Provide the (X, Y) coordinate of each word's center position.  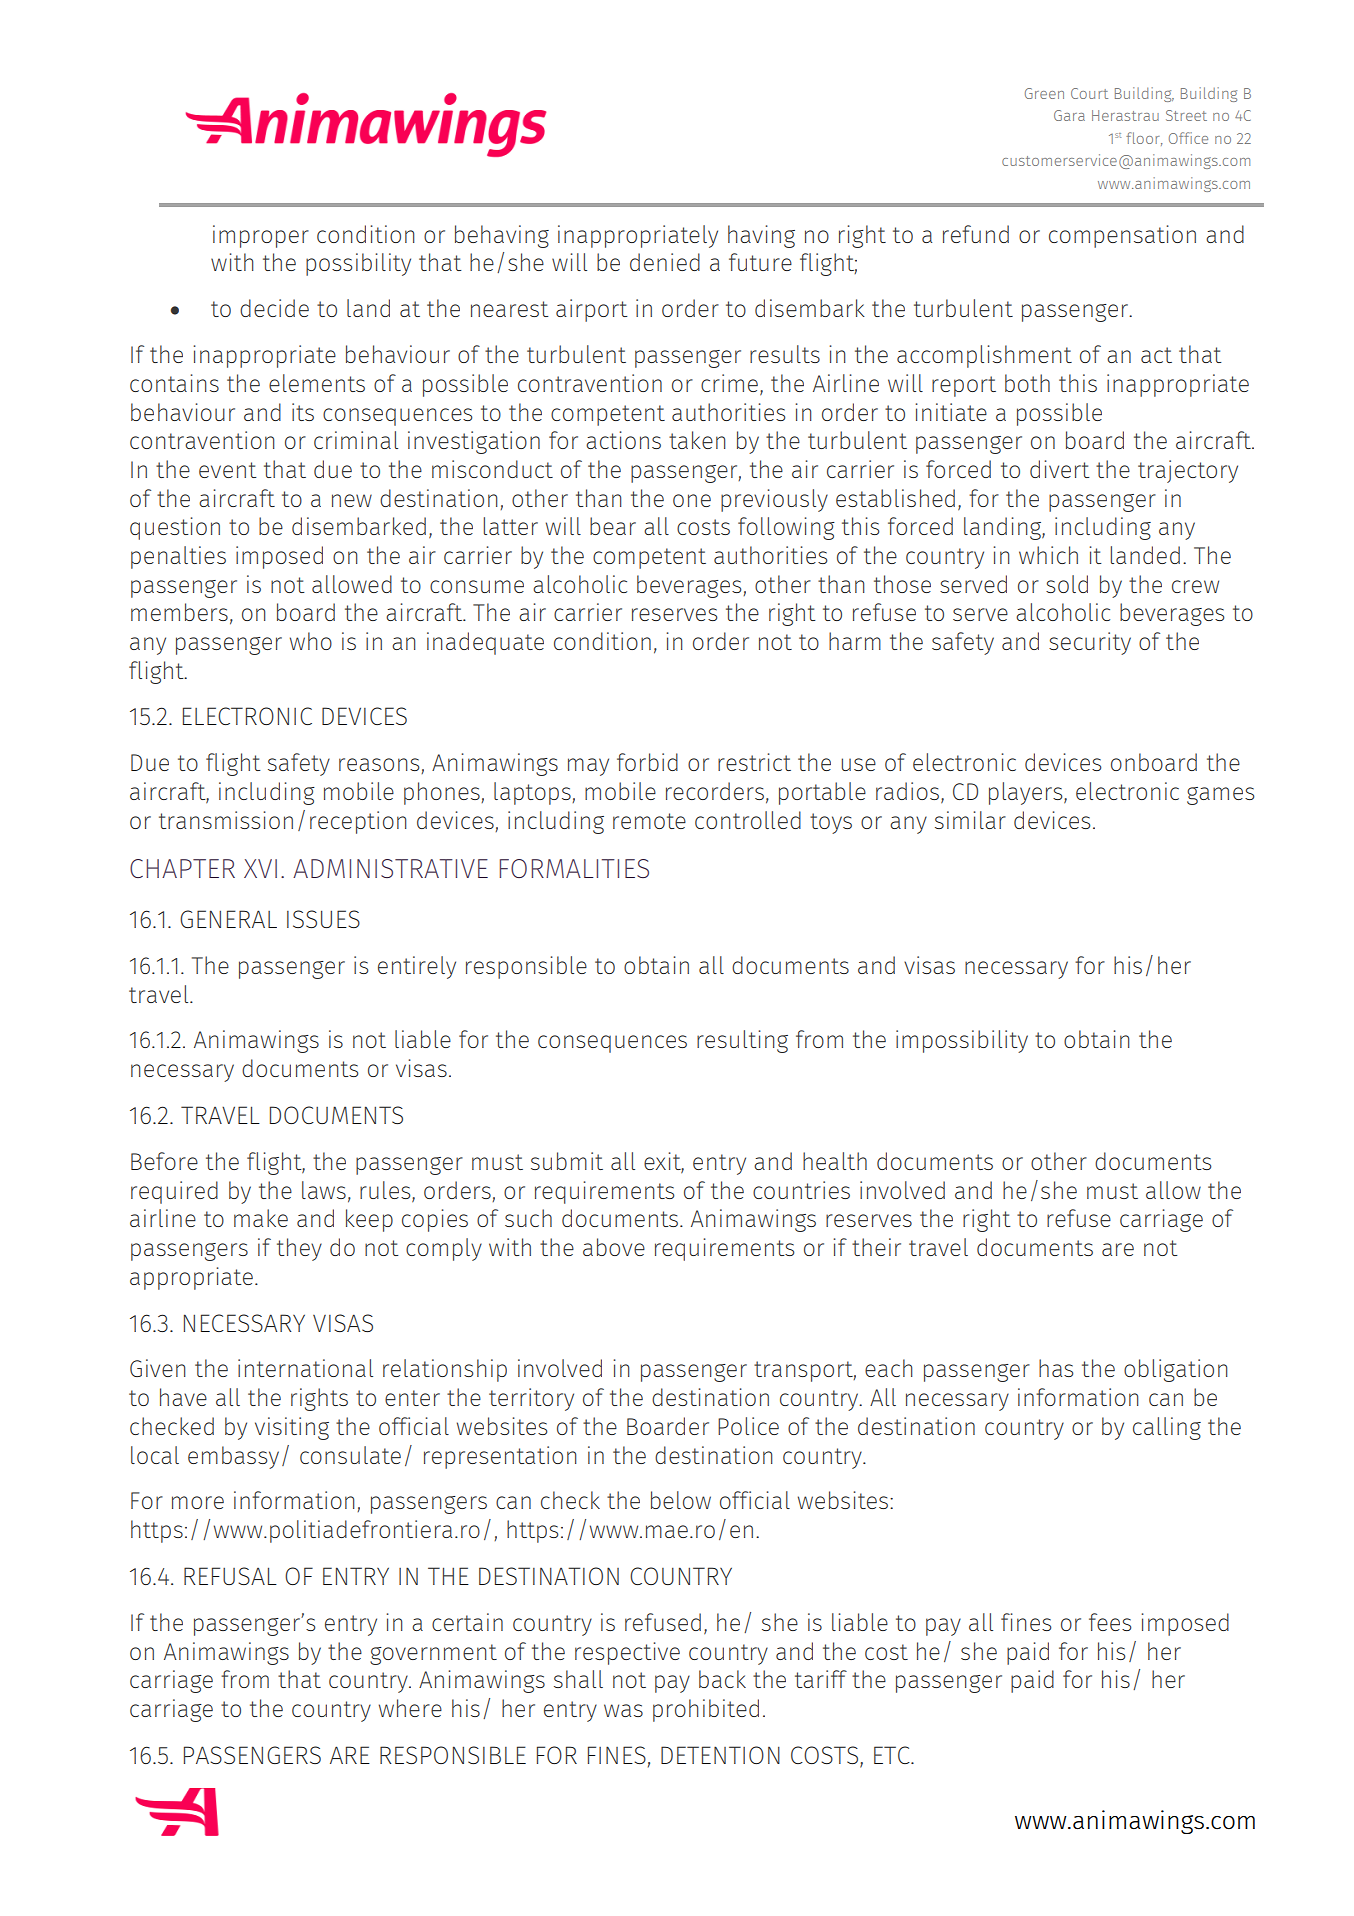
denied (665, 262)
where (410, 1708)
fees (1110, 1622)
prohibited (706, 1710)
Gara (1069, 115)
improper (261, 236)
